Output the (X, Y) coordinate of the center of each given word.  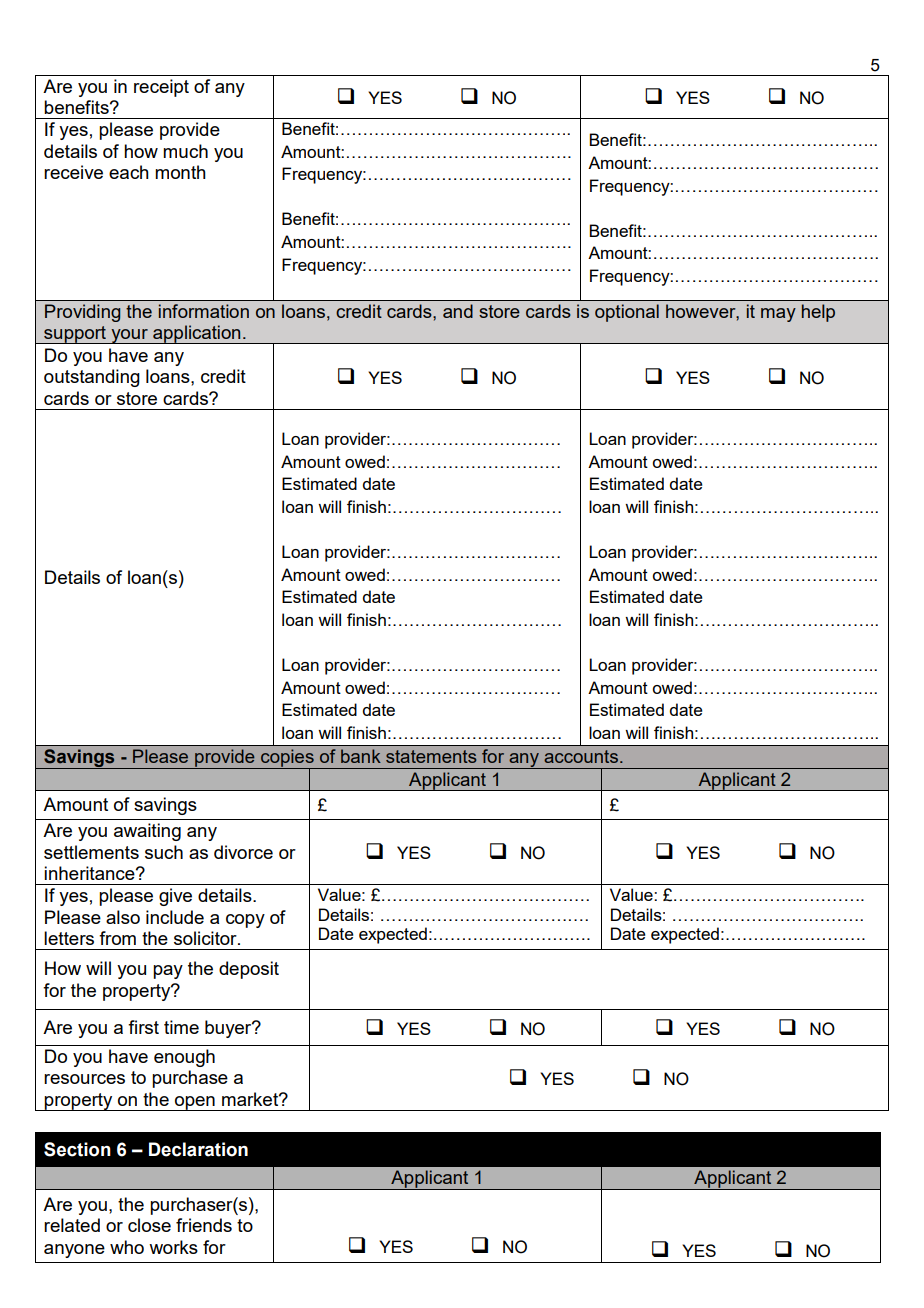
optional (627, 313)
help (818, 313)
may (778, 315)
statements (431, 756)
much (185, 151)
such (164, 852)
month (180, 172)
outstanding (92, 378)
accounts (581, 756)
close (149, 1225)
